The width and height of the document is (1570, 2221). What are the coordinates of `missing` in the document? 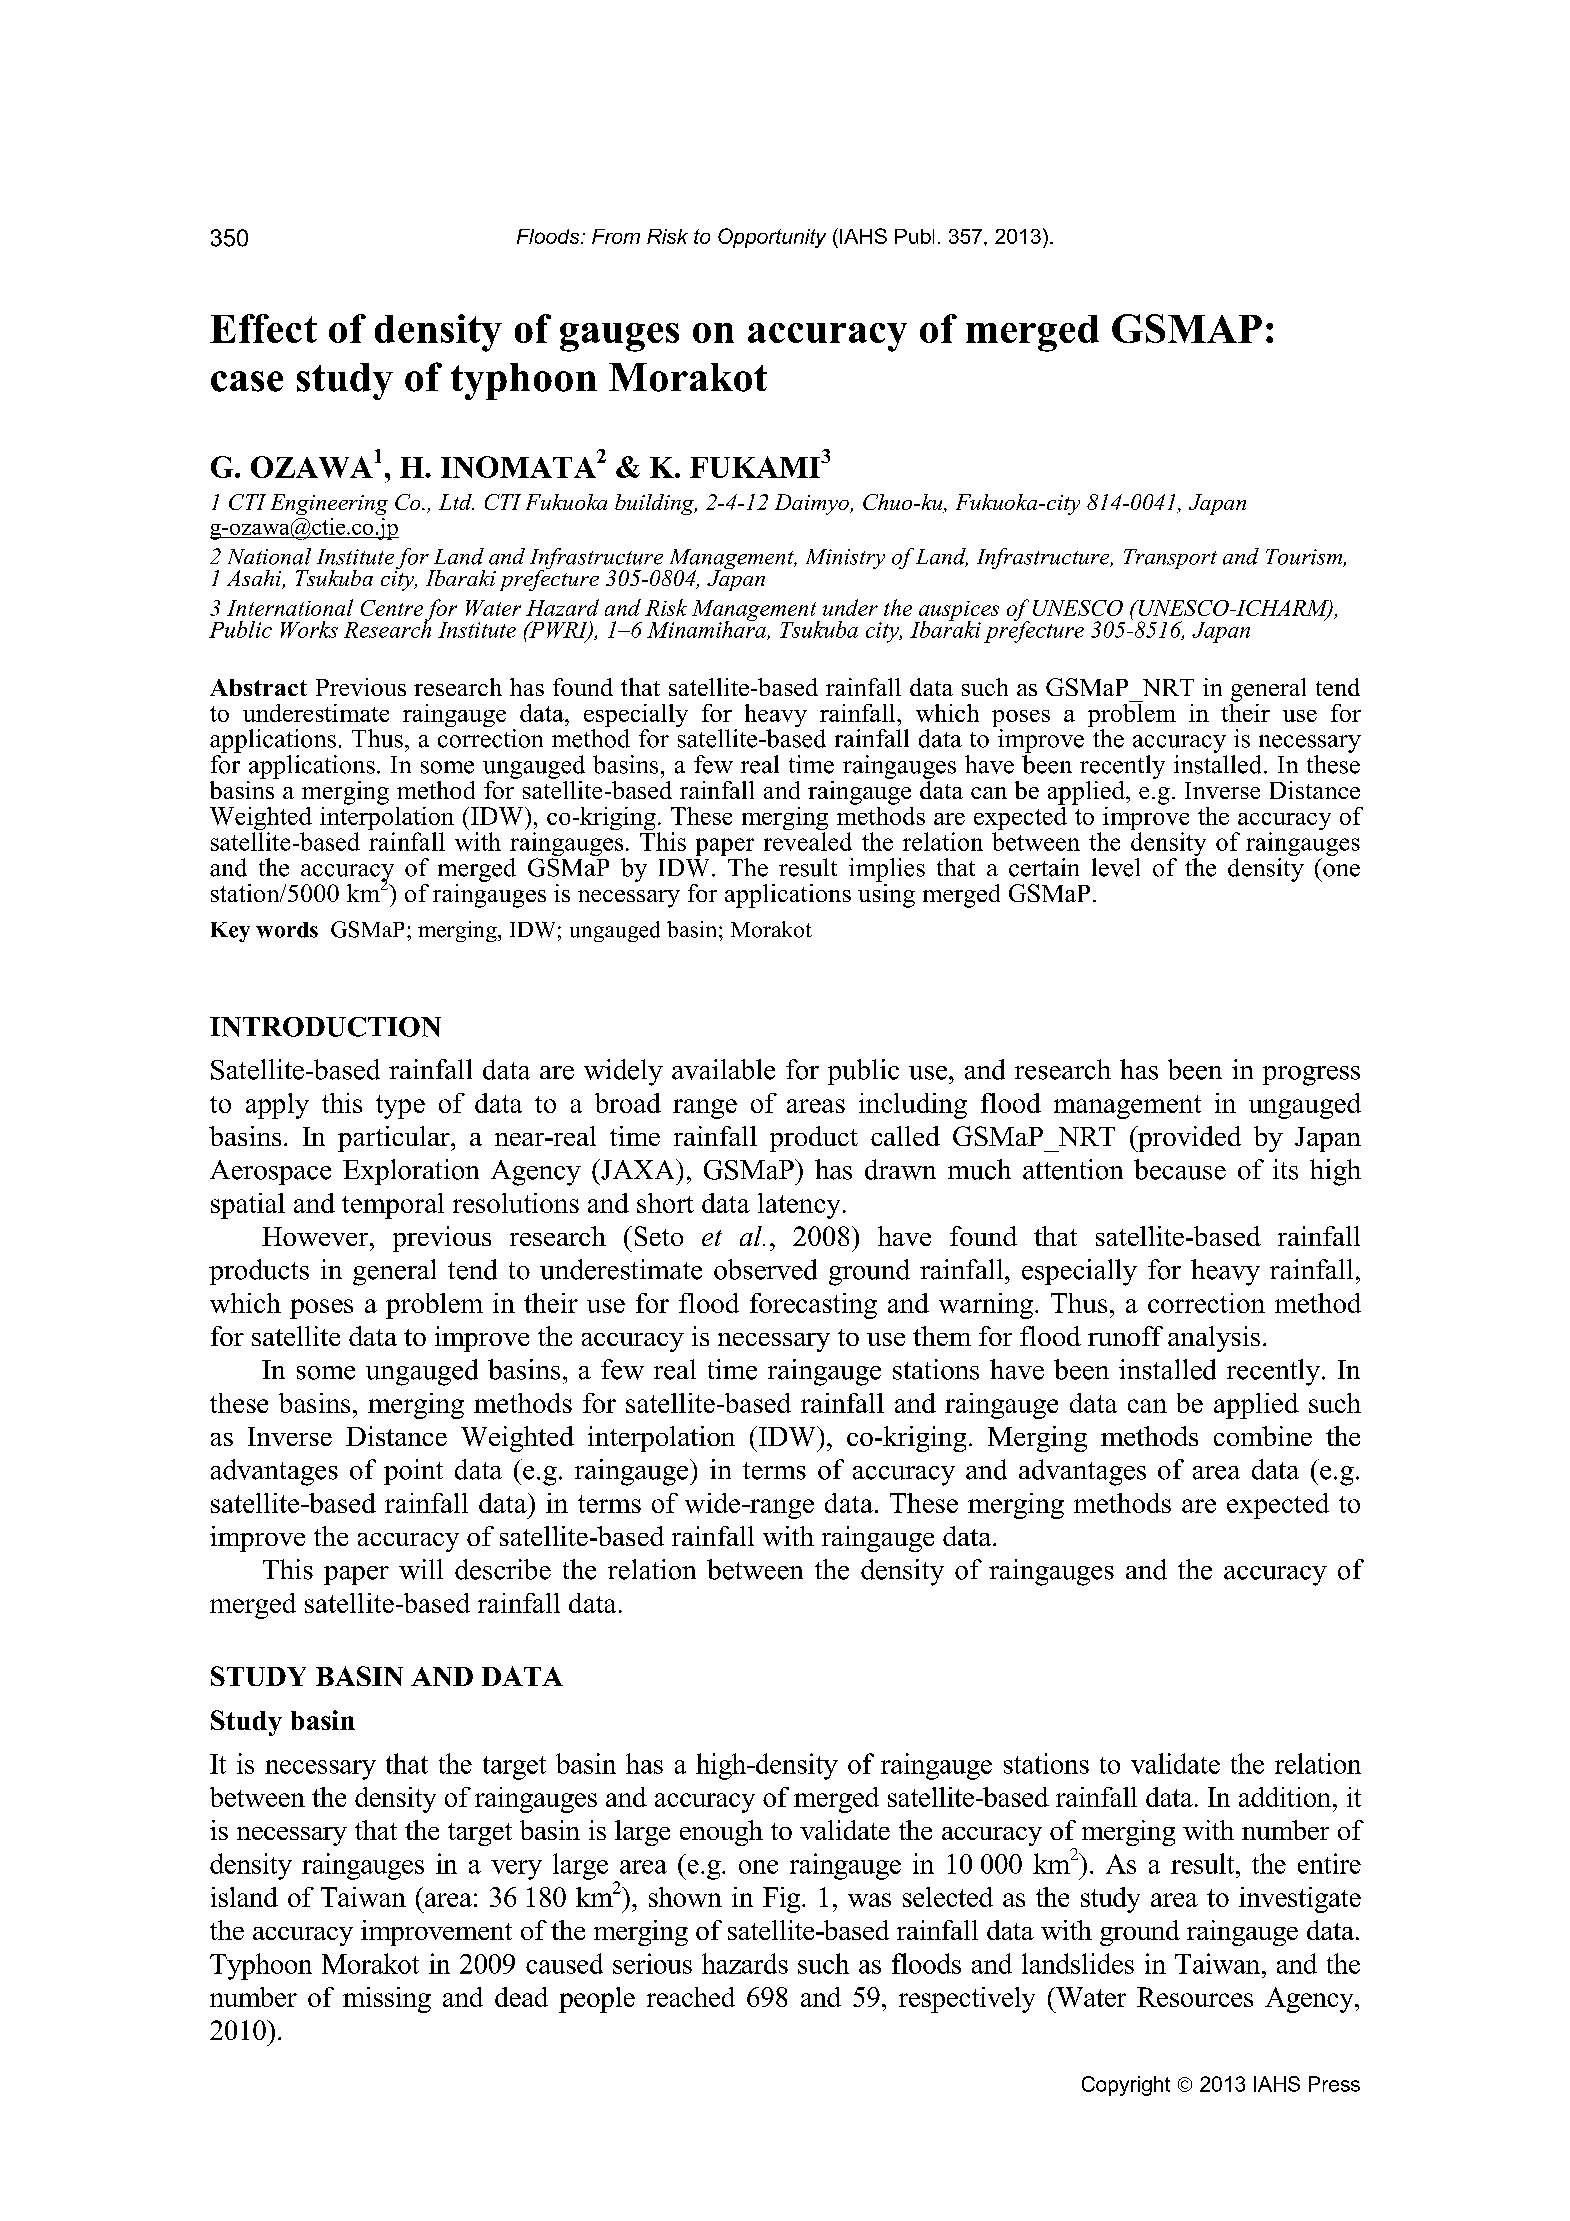 It's located at (387, 2000).
